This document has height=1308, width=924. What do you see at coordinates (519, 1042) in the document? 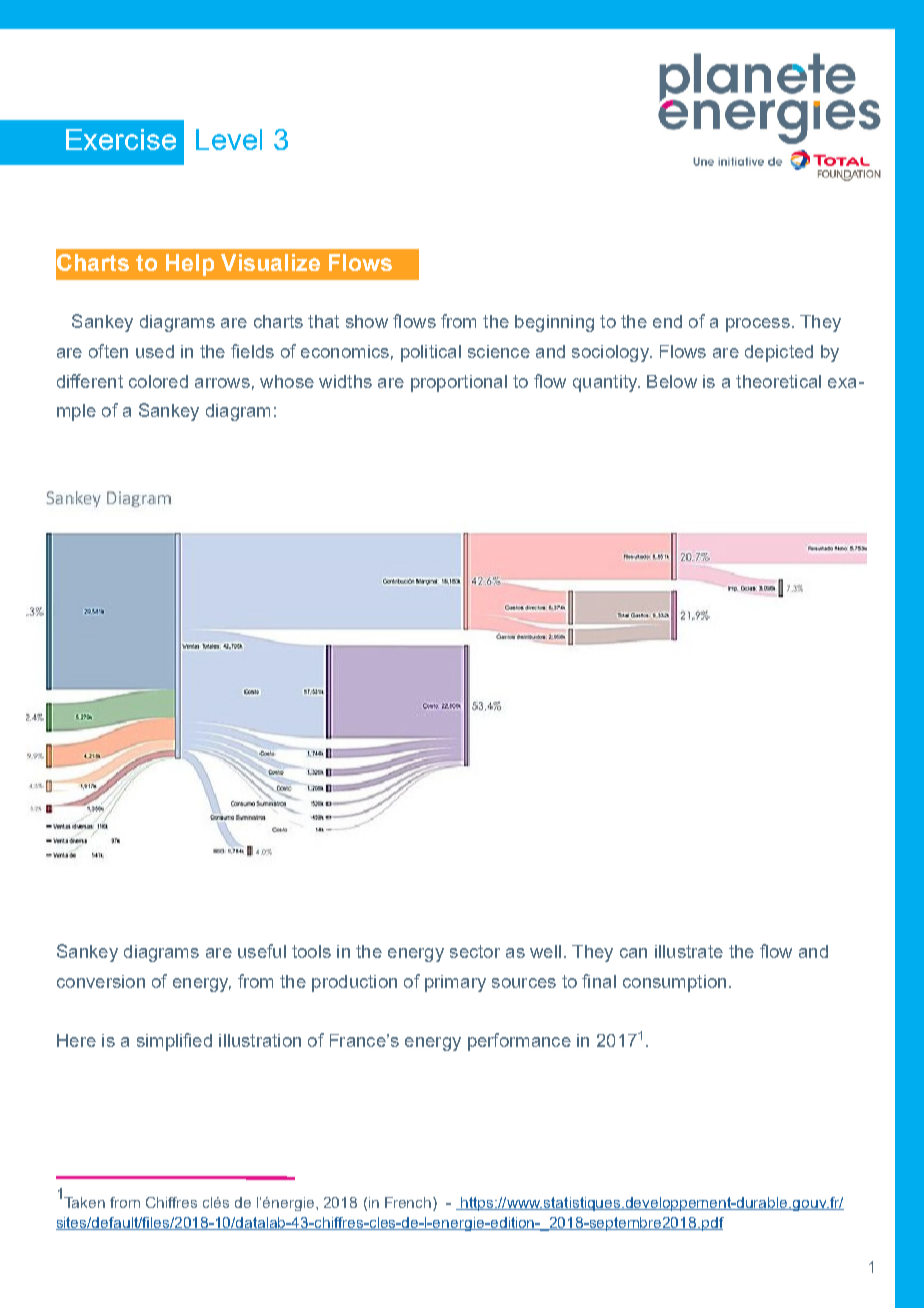
I see `performance` at bounding box center [519, 1042].
